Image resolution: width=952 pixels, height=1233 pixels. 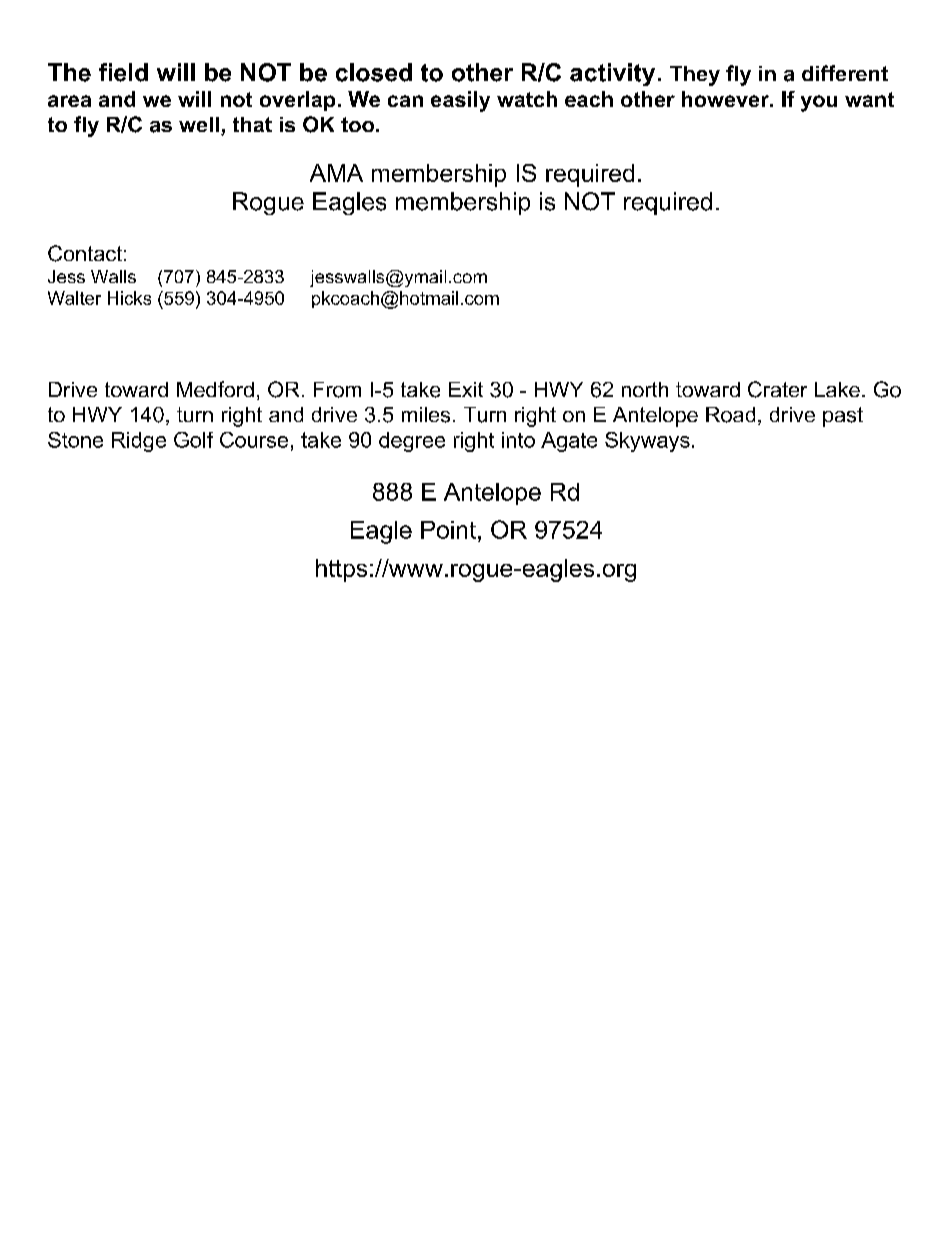 I want to click on Golf, so click(x=193, y=440).
